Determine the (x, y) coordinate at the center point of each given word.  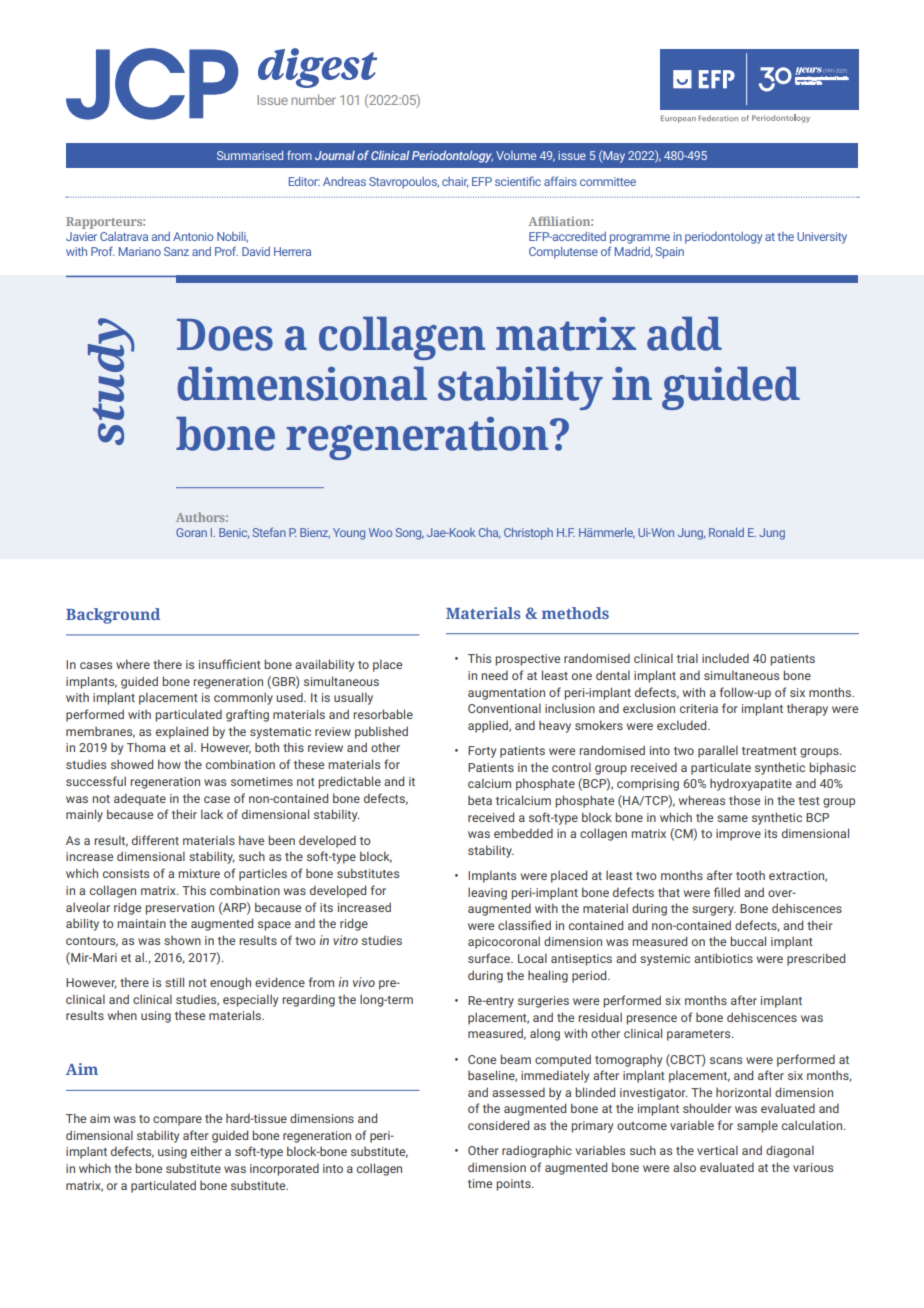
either (206, 1151)
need (494, 675)
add (684, 334)
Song (410, 534)
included (725, 658)
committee (608, 181)
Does (225, 335)
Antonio (193, 236)
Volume (516, 155)
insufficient (230, 664)
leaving (487, 893)
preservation (179, 909)
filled (727, 892)
